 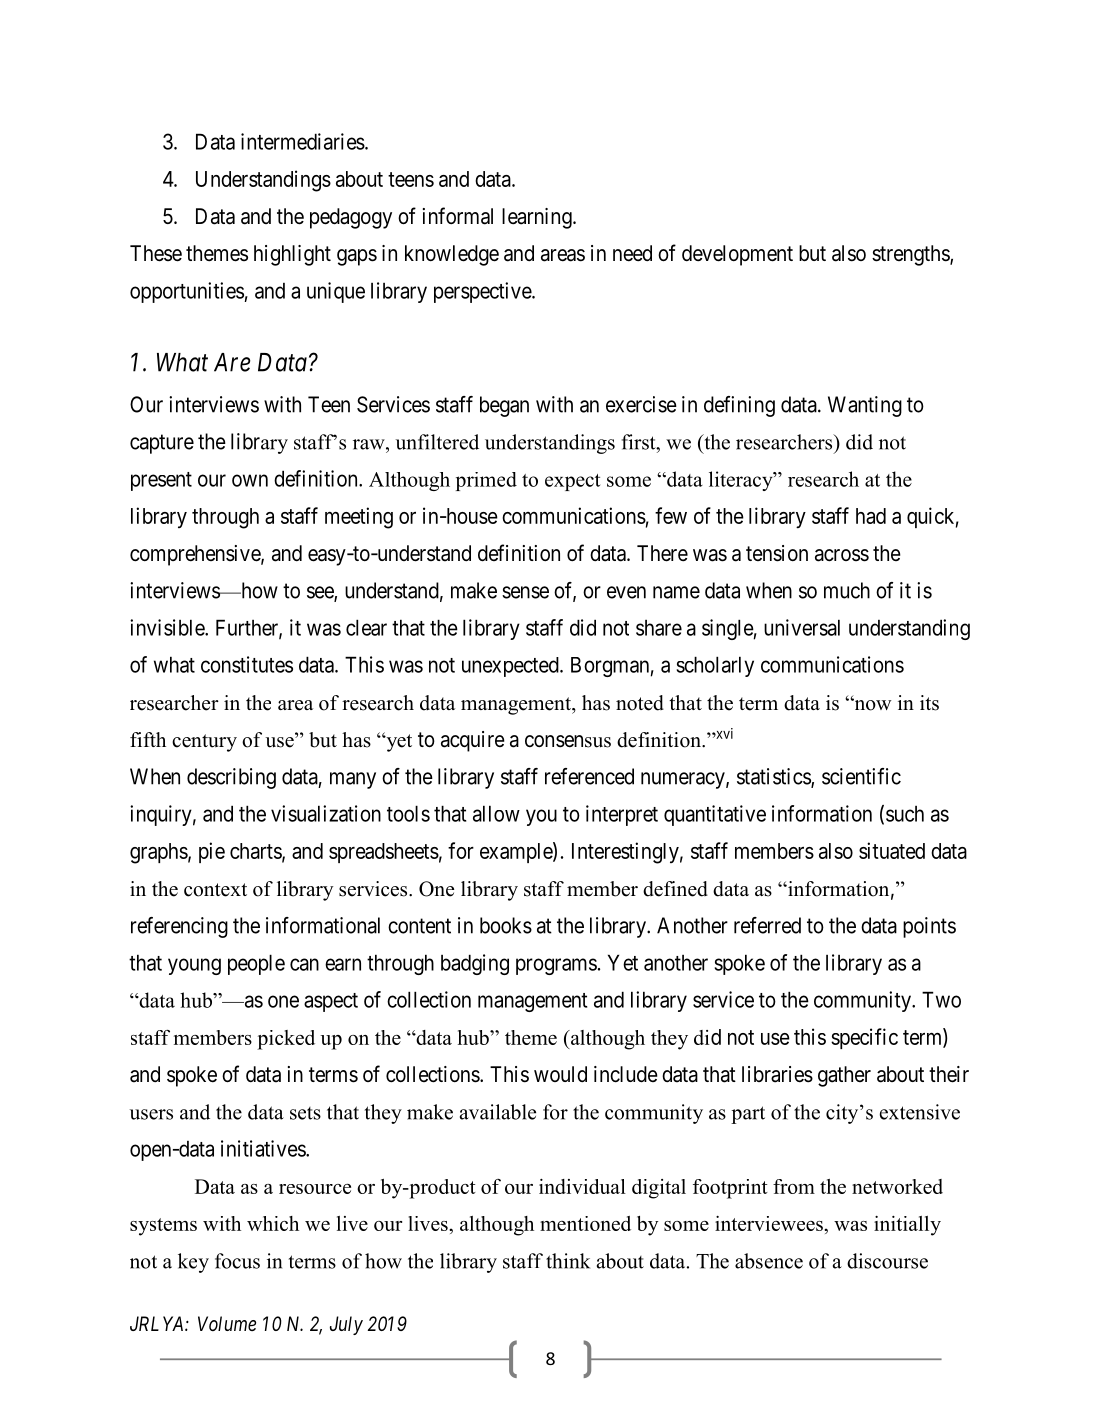 What do you see at coordinates (887, 1261) in the screenshot?
I see `discourse` at bounding box center [887, 1261].
